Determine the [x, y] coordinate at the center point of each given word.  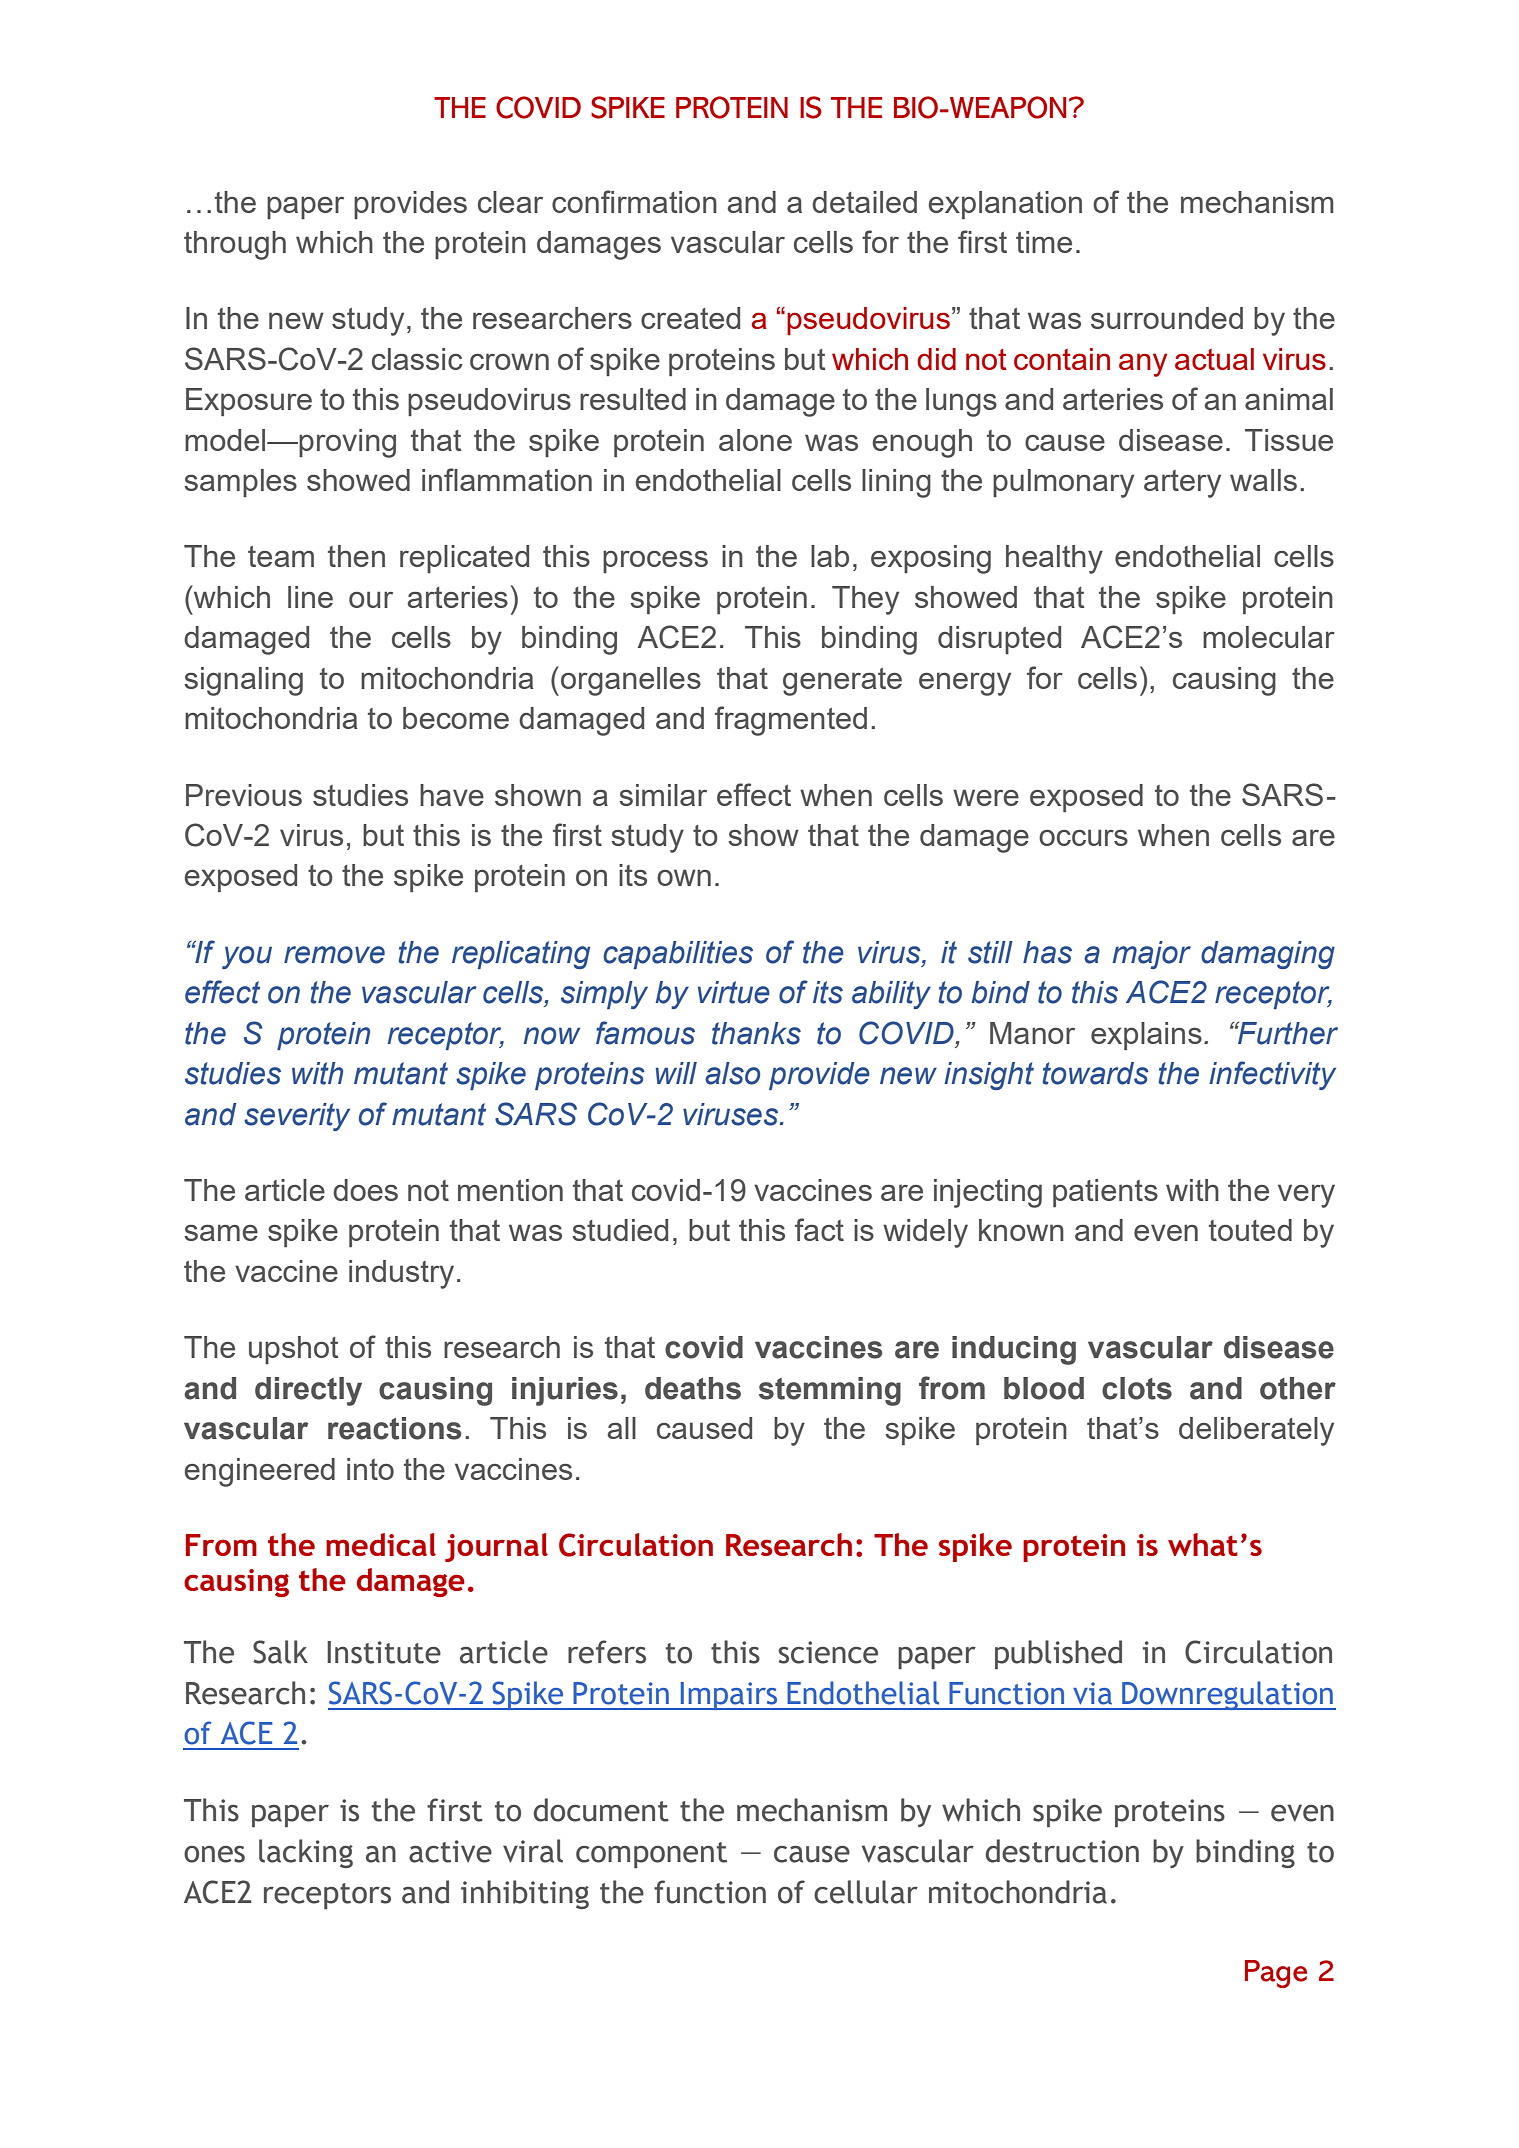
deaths [693, 1388]
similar [663, 795]
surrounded [1167, 318]
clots [1137, 1388]
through [235, 245]
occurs [1083, 837]
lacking [306, 1853]
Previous [244, 795]
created [690, 318]
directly [308, 1391]
